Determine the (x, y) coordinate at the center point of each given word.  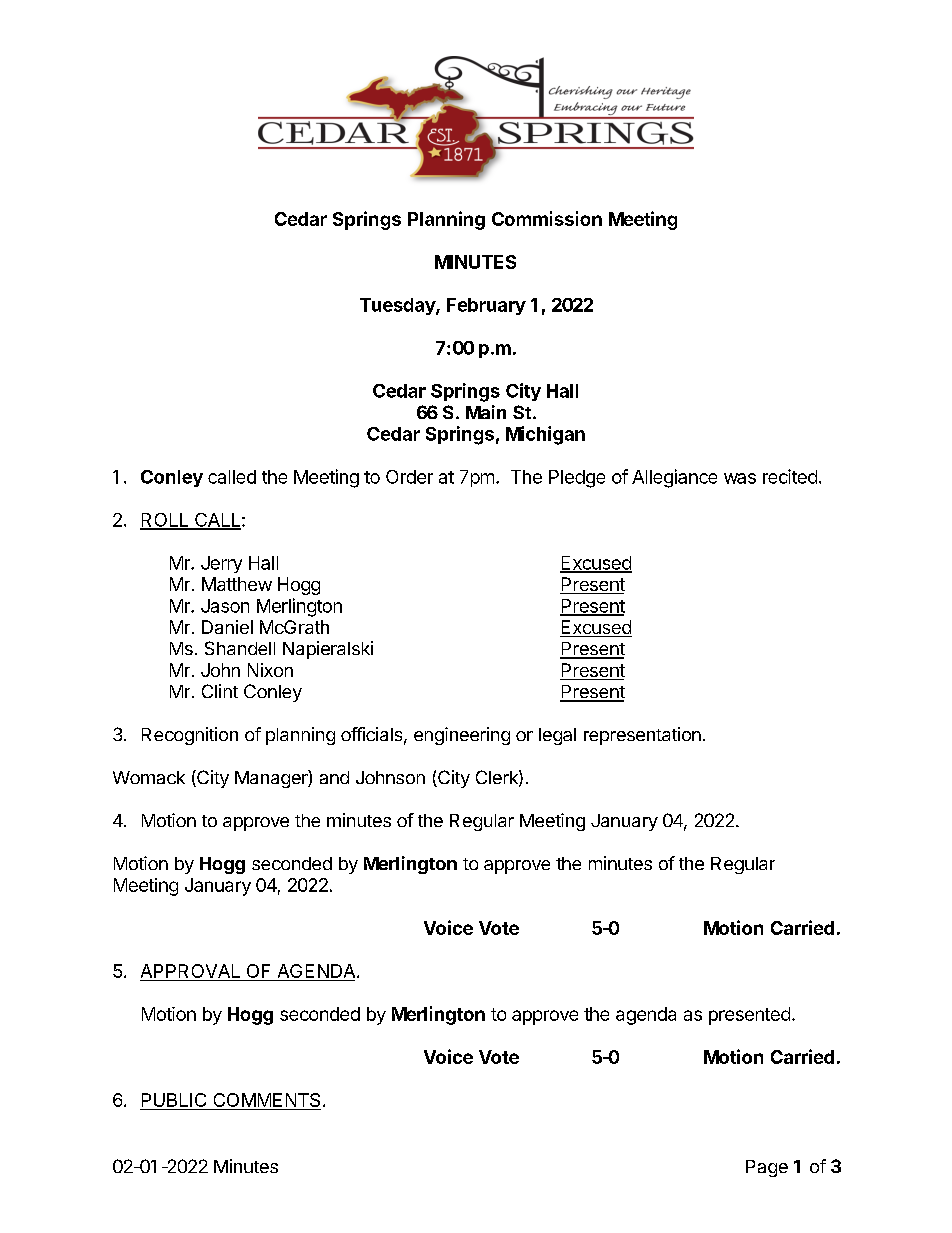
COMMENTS (266, 1101)
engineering (462, 736)
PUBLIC (174, 1101)
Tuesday (398, 306)
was (740, 478)
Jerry (221, 564)
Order (409, 477)
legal (557, 736)
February (486, 306)
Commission (547, 218)
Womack (149, 777)
